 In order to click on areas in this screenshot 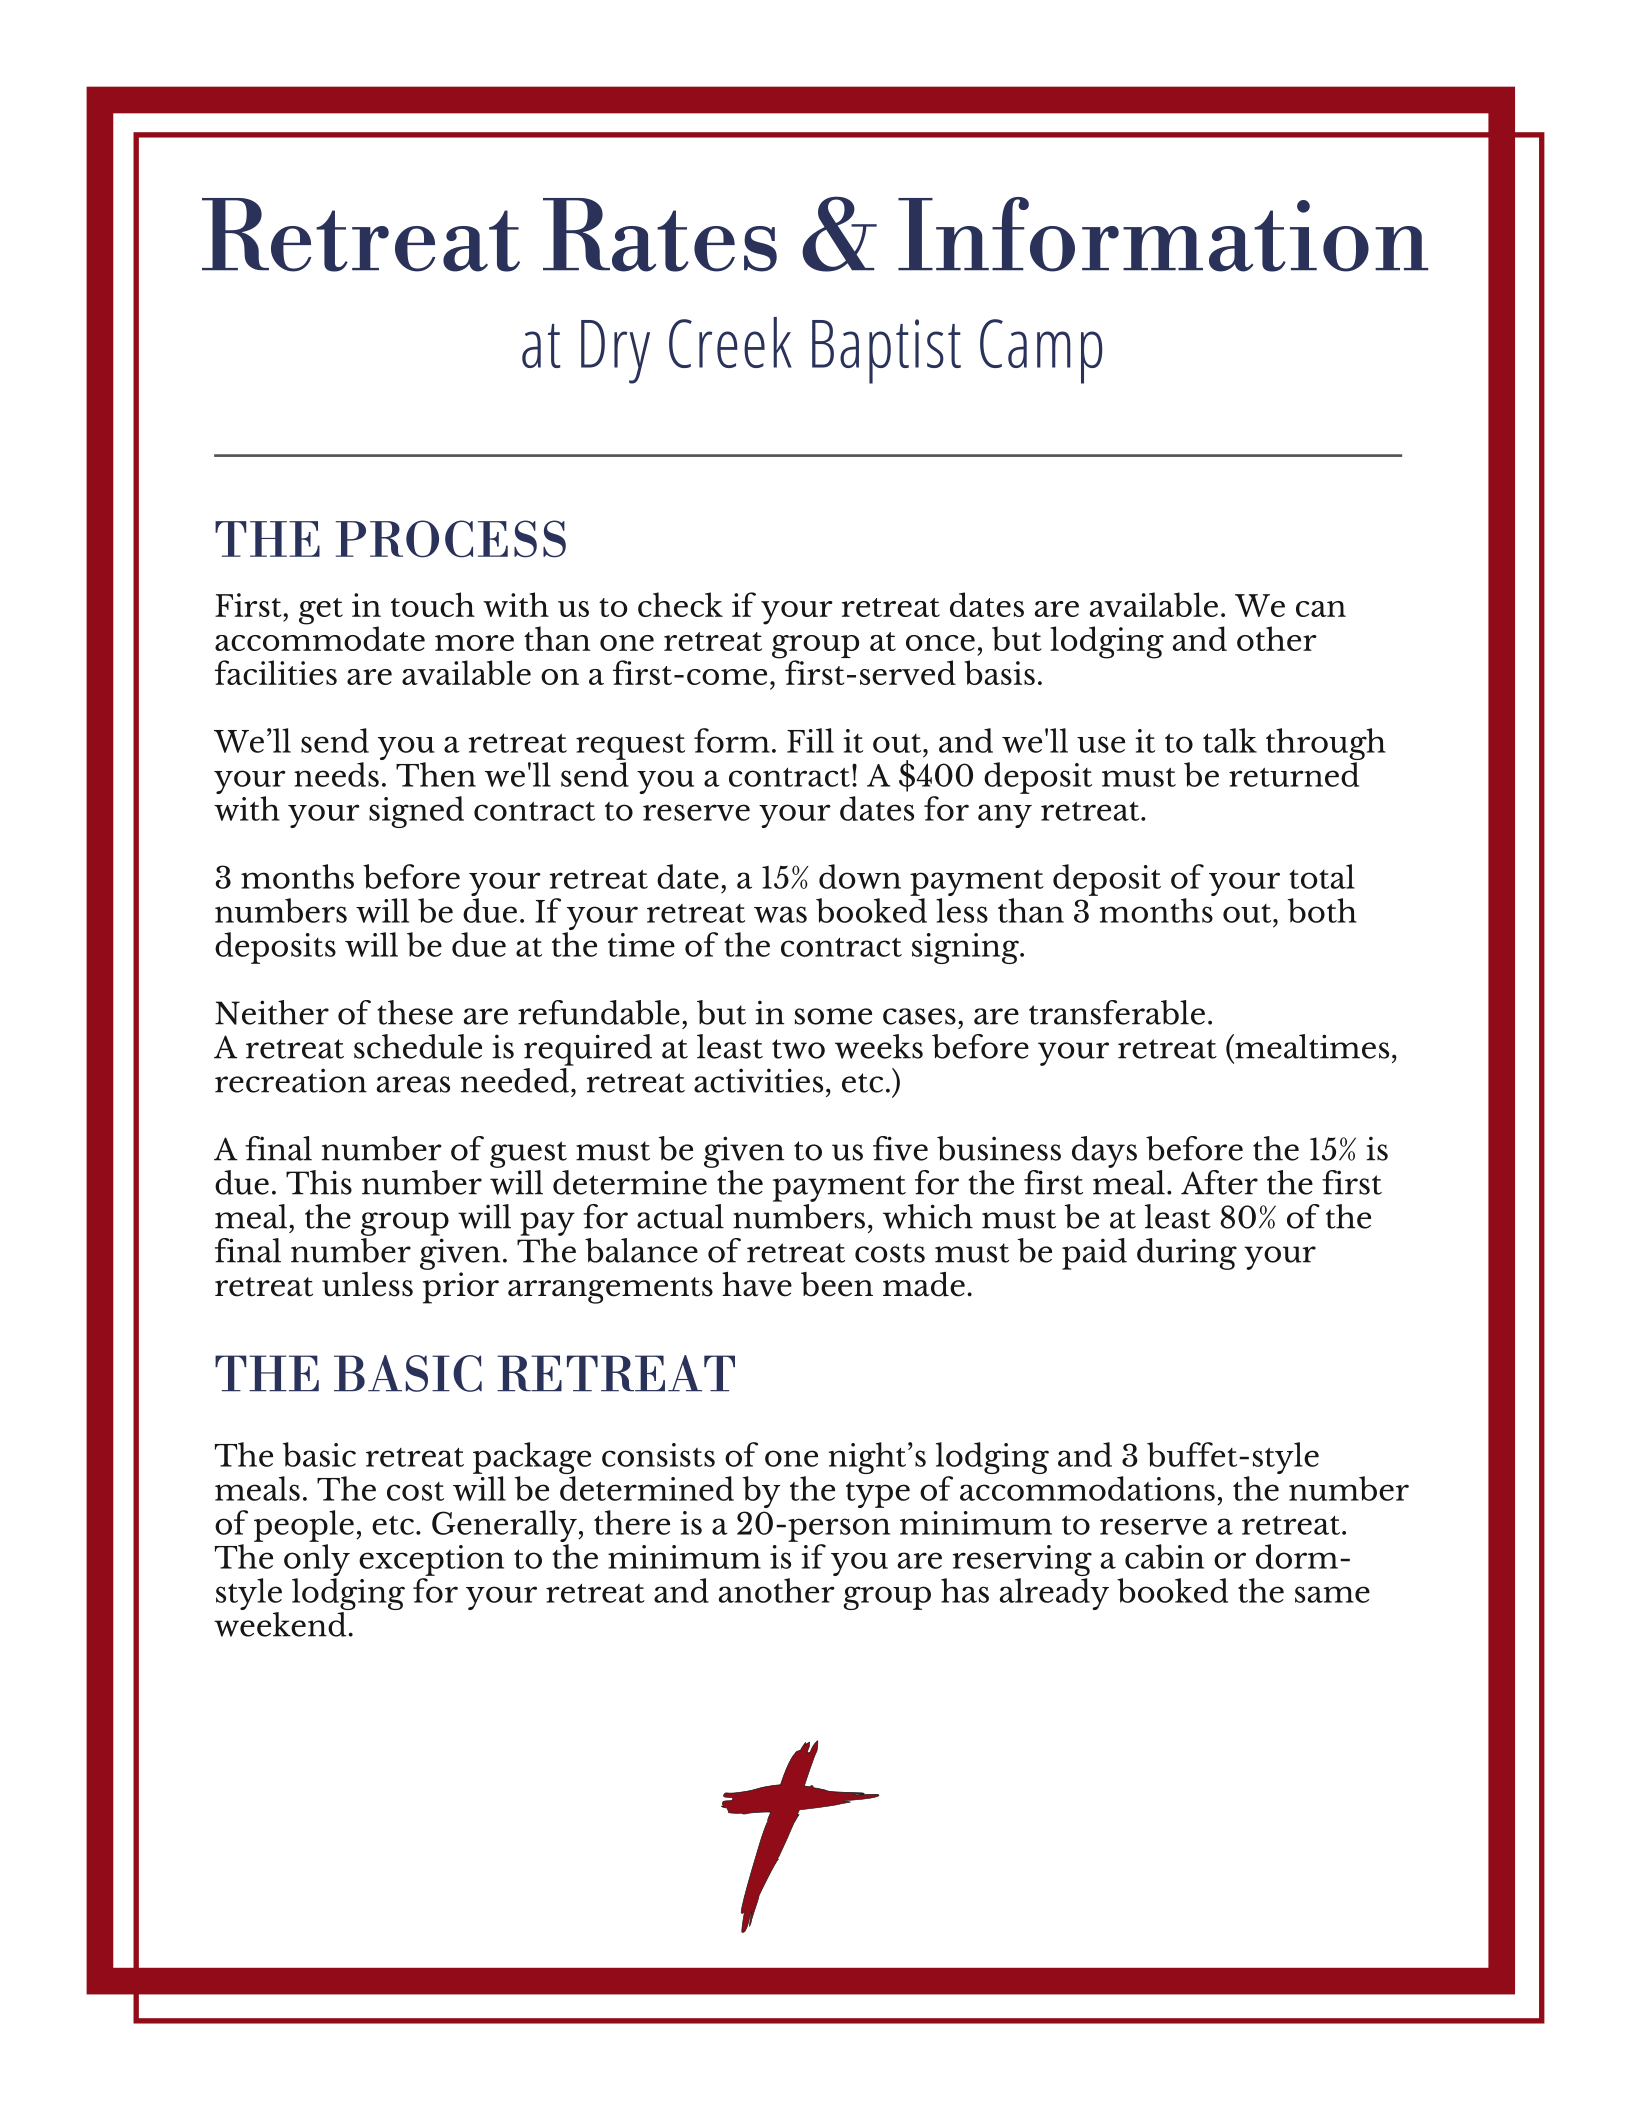, I will do `click(413, 1084)`.
